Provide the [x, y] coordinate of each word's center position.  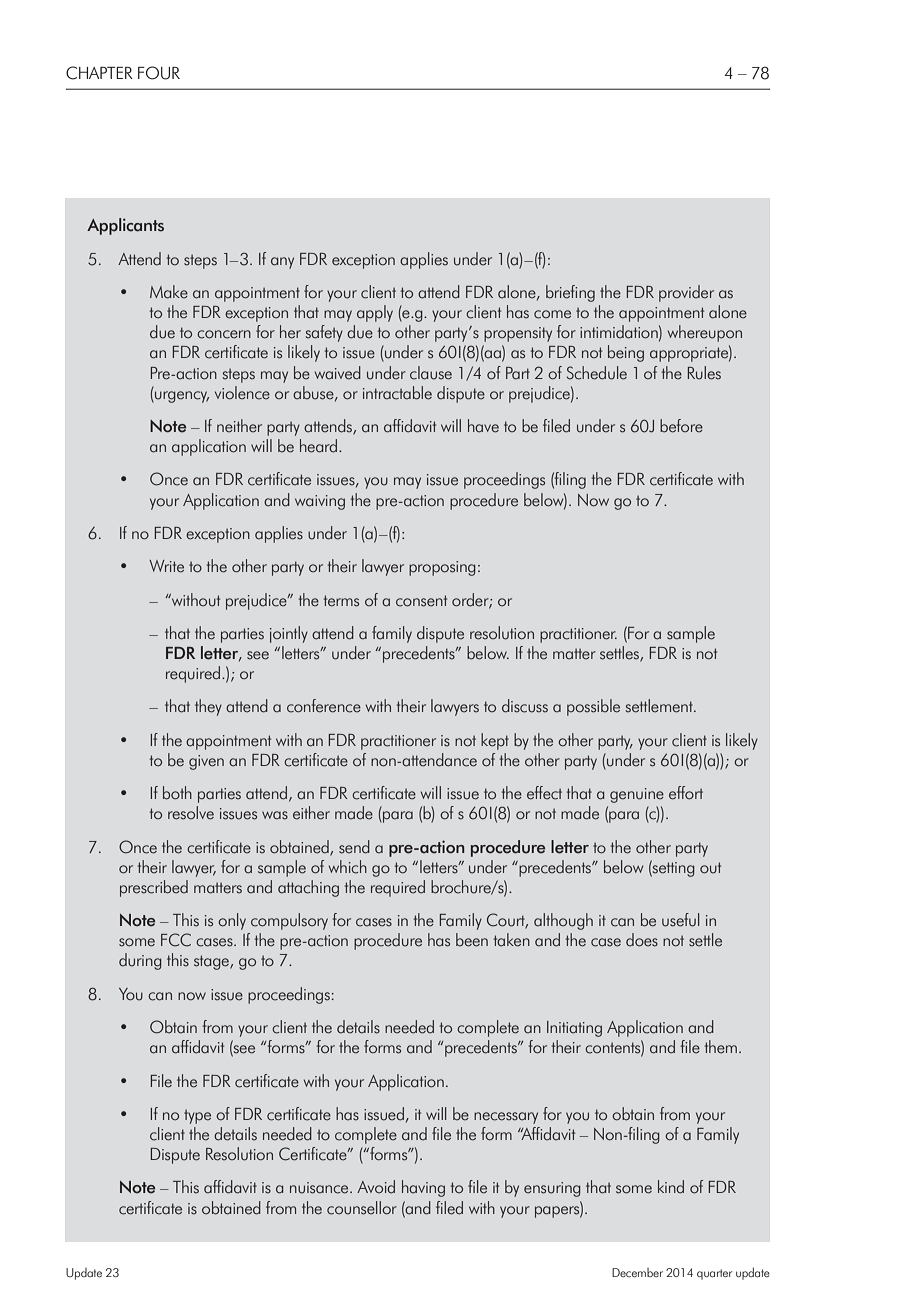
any [282, 263]
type [197, 1116]
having [423, 1188]
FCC [176, 940]
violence [242, 393]
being [626, 353]
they [208, 707]
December [637, 1273]
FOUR [159, 73]
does [642, 940]
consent [421, 601]
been [472, 940]
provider [686, 293]
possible [593, 707]
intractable [397, 393]
